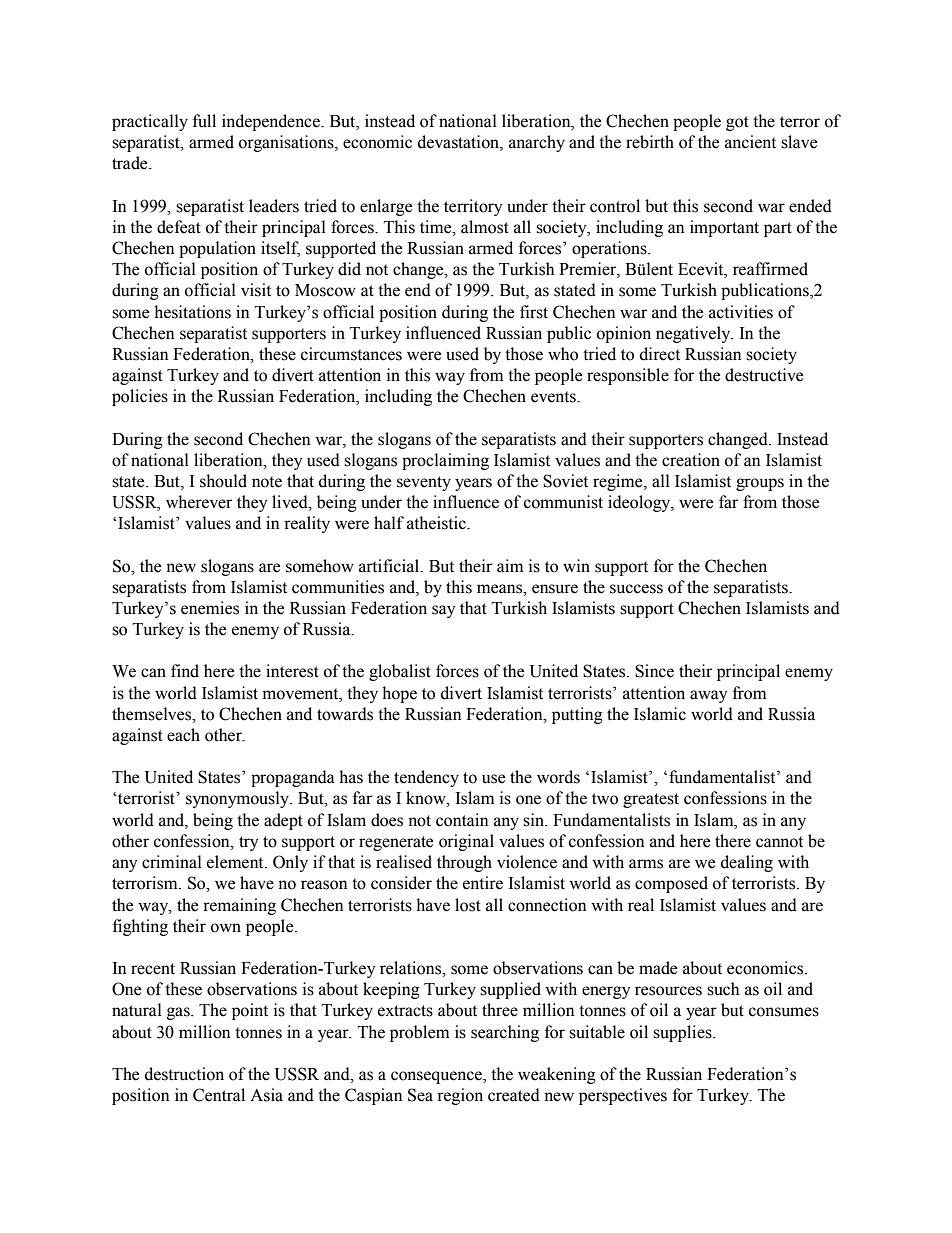 The image size is (952, 1233). Describe the element at coordinates (210, 608) in the image. I see `enemies` at that location.
